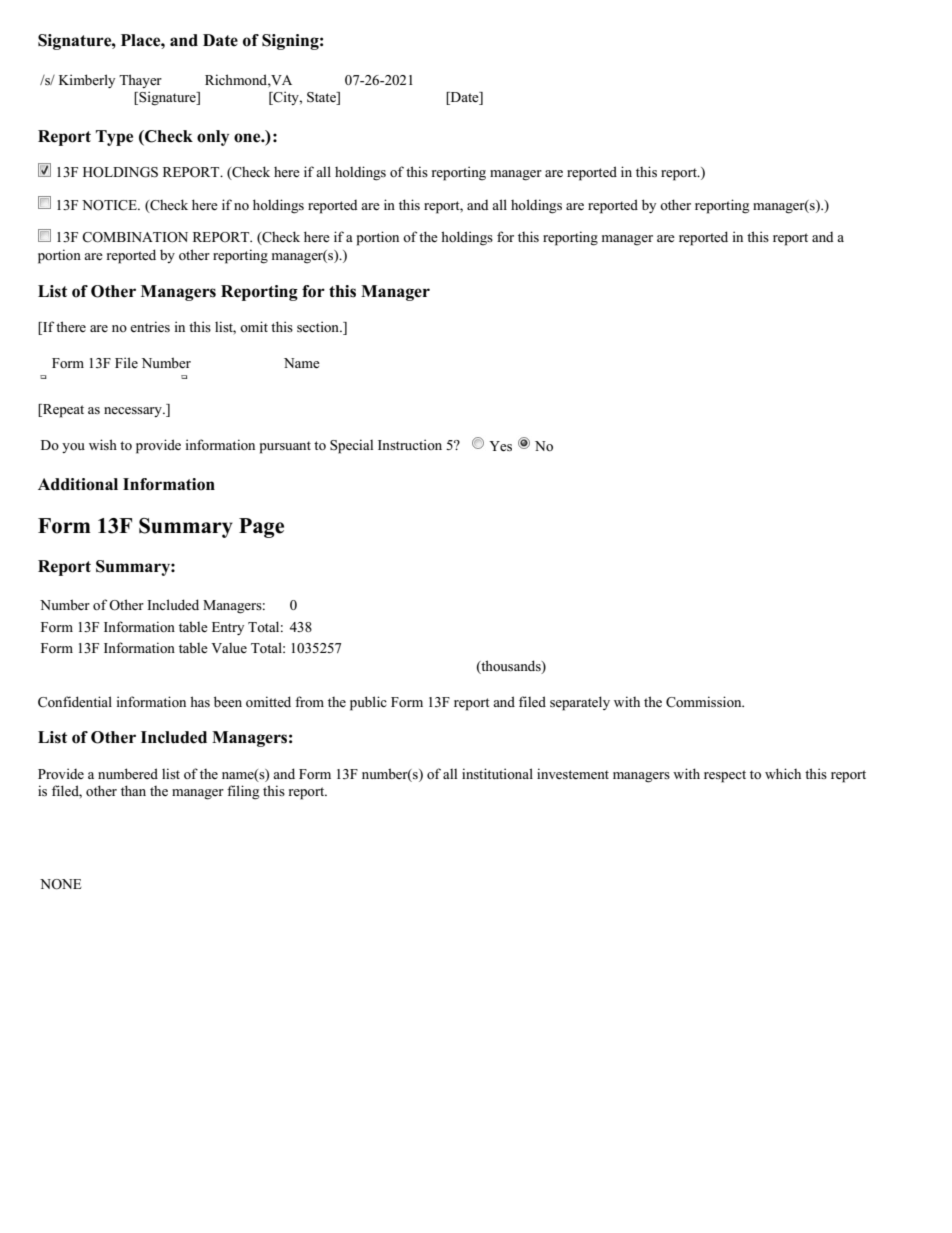 This page has height=1233, width=952. What do you see at coordinates (61, 884) in the page?
I see `NONE` at bounding box center [61, 884].
